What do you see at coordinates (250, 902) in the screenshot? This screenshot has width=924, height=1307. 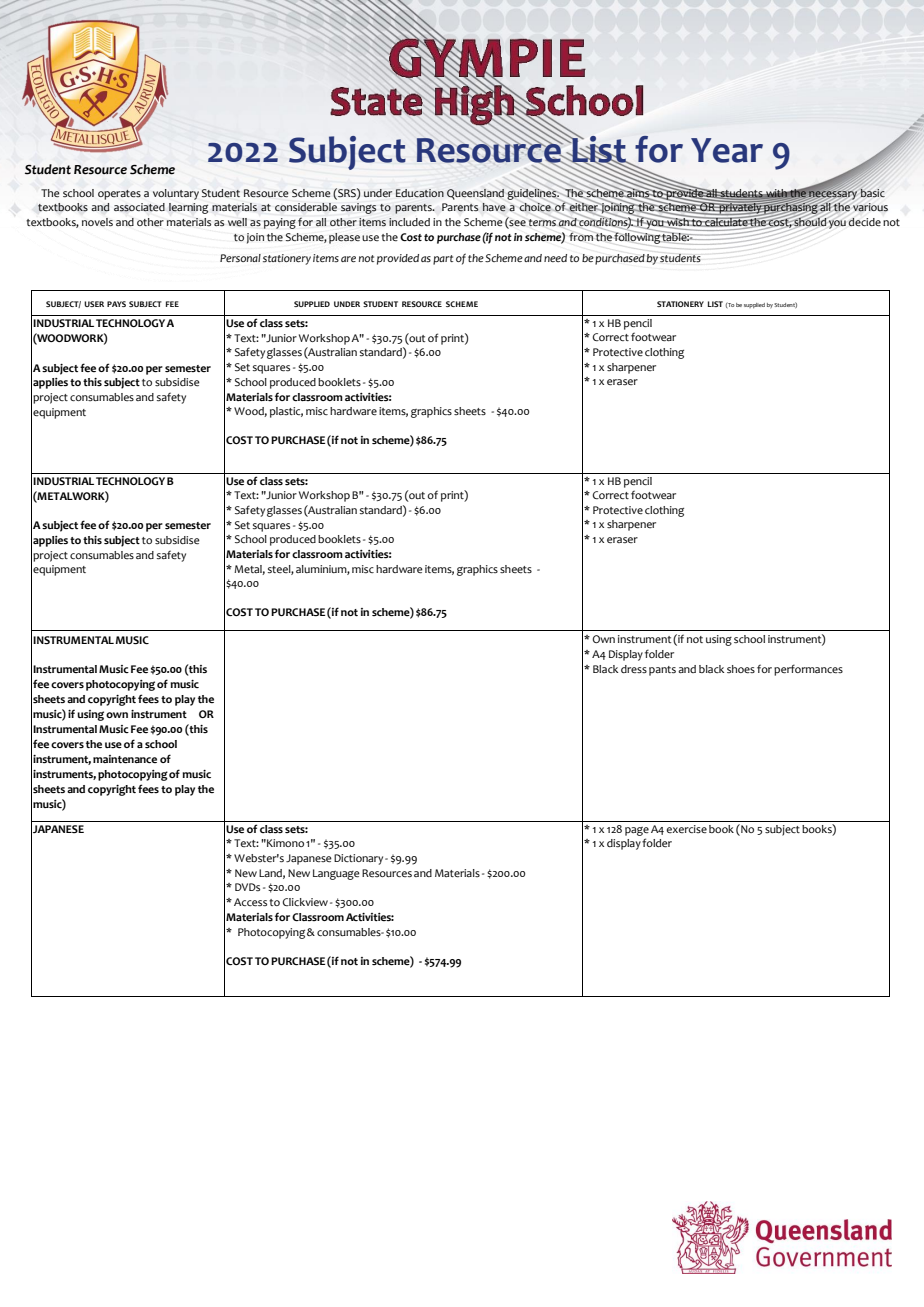 I see `Access` at bounding box center [250, 902].
